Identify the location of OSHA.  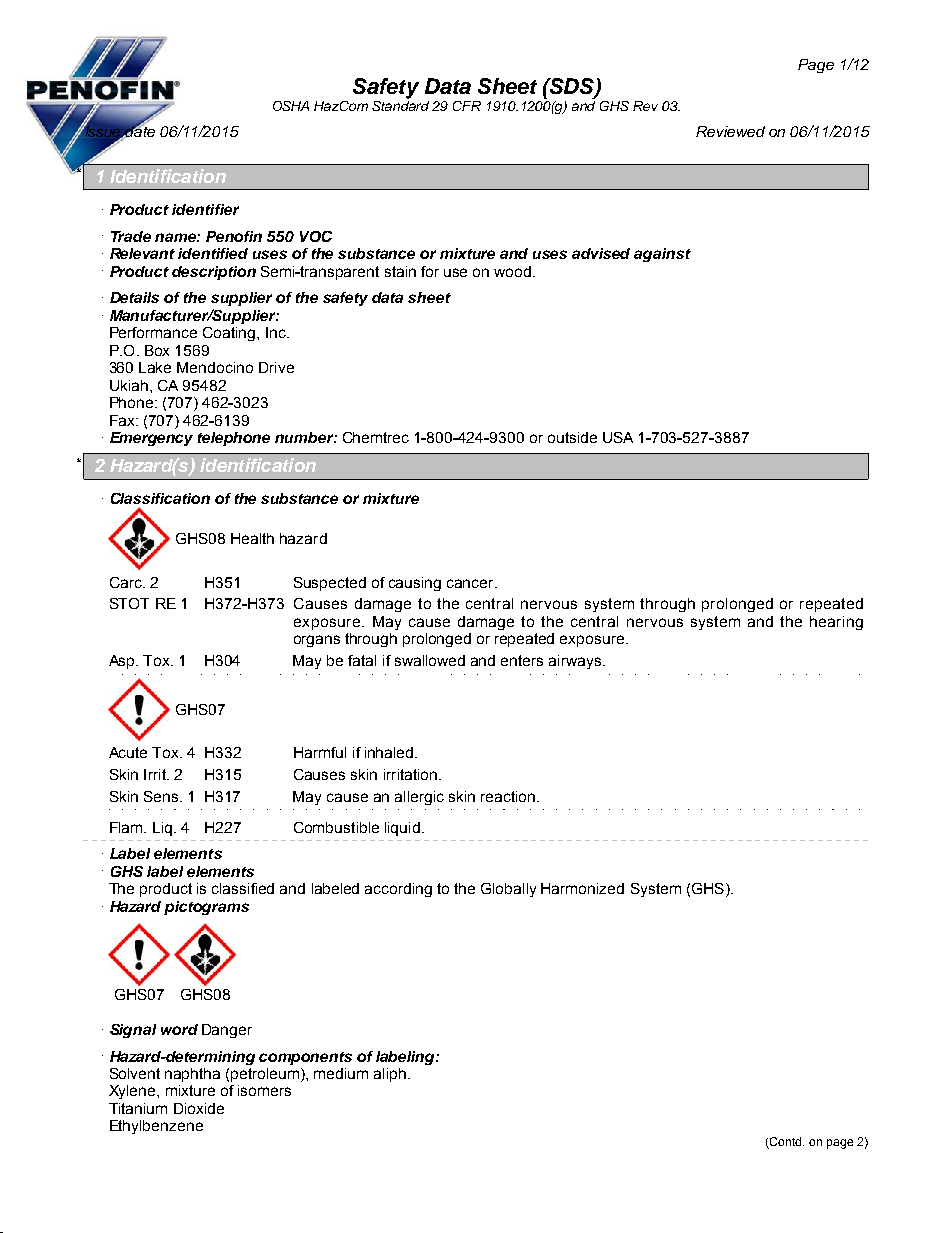
(291, 106).
